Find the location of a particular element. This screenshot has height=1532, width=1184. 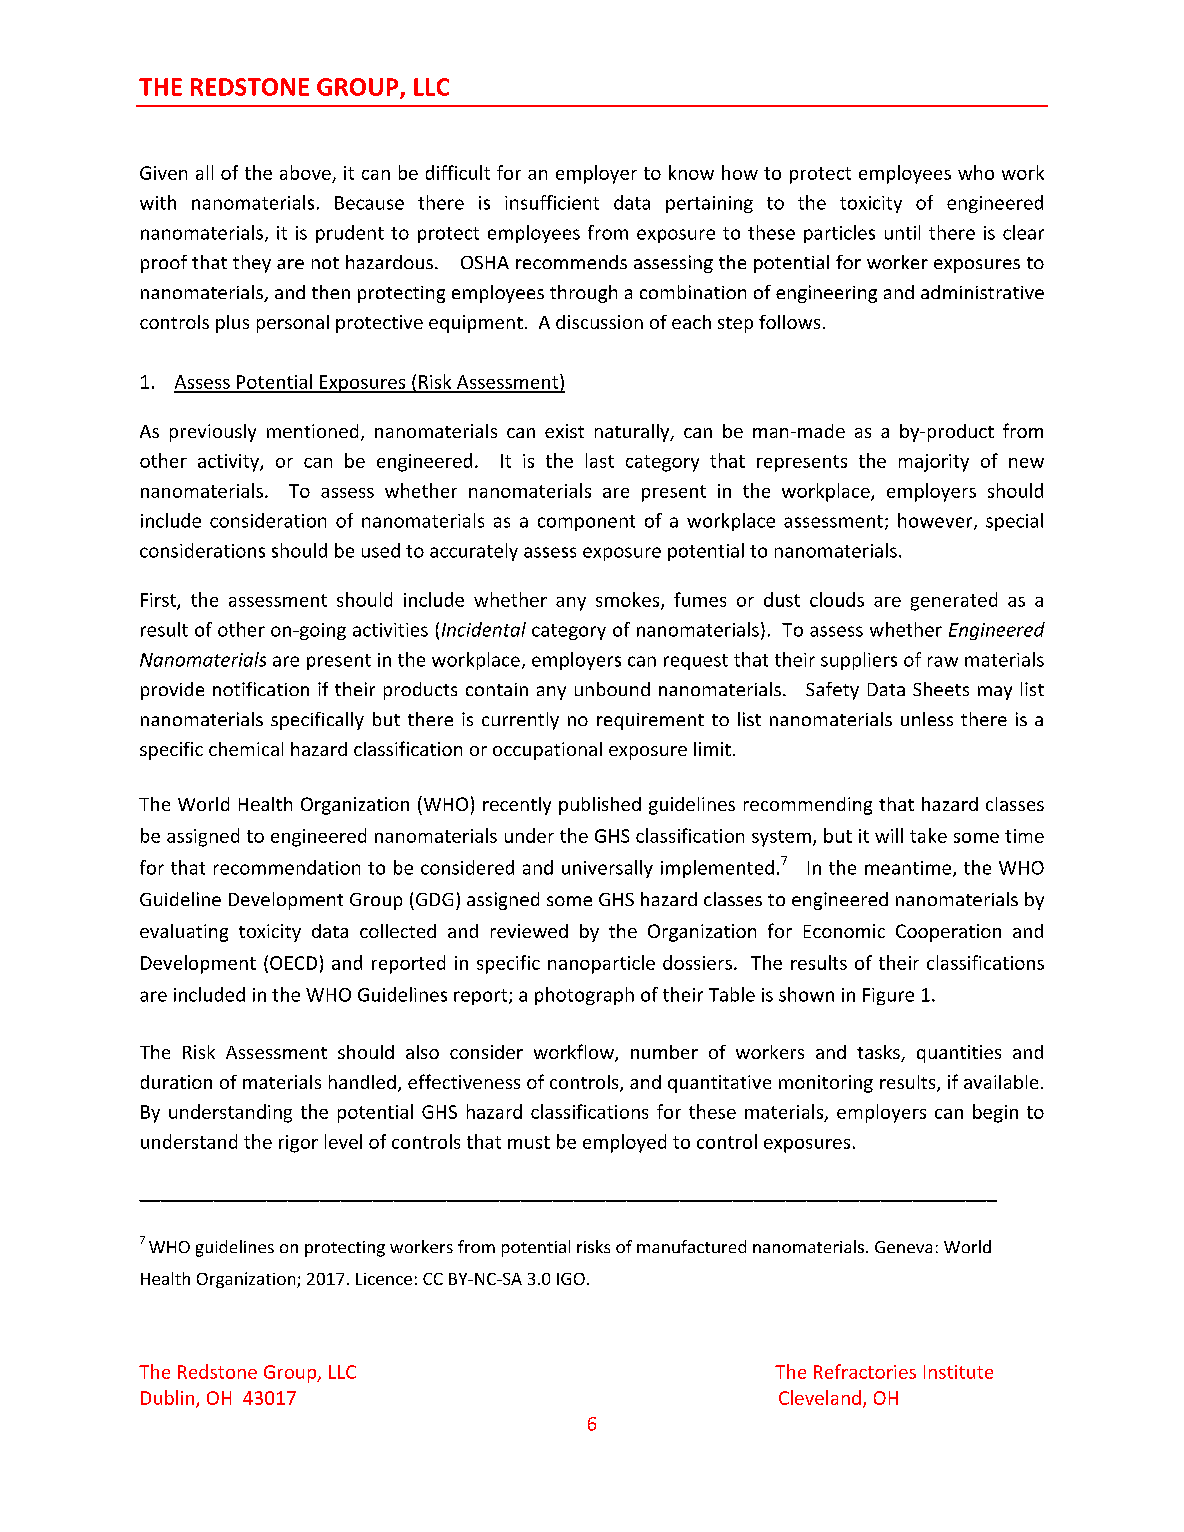

manufactured is located at coordinates (691, 1246).
